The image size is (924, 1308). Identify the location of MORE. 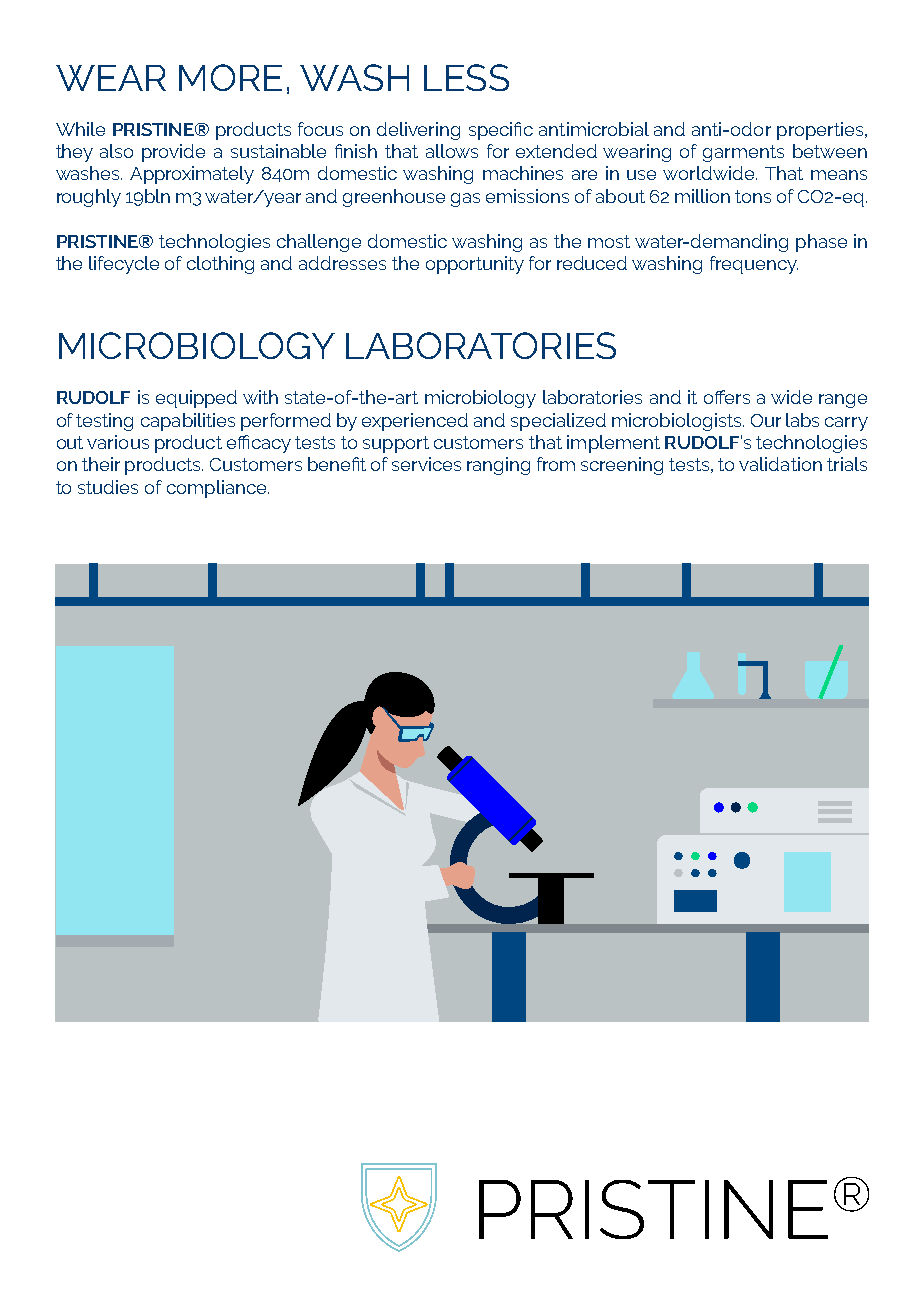
(230, 77).
